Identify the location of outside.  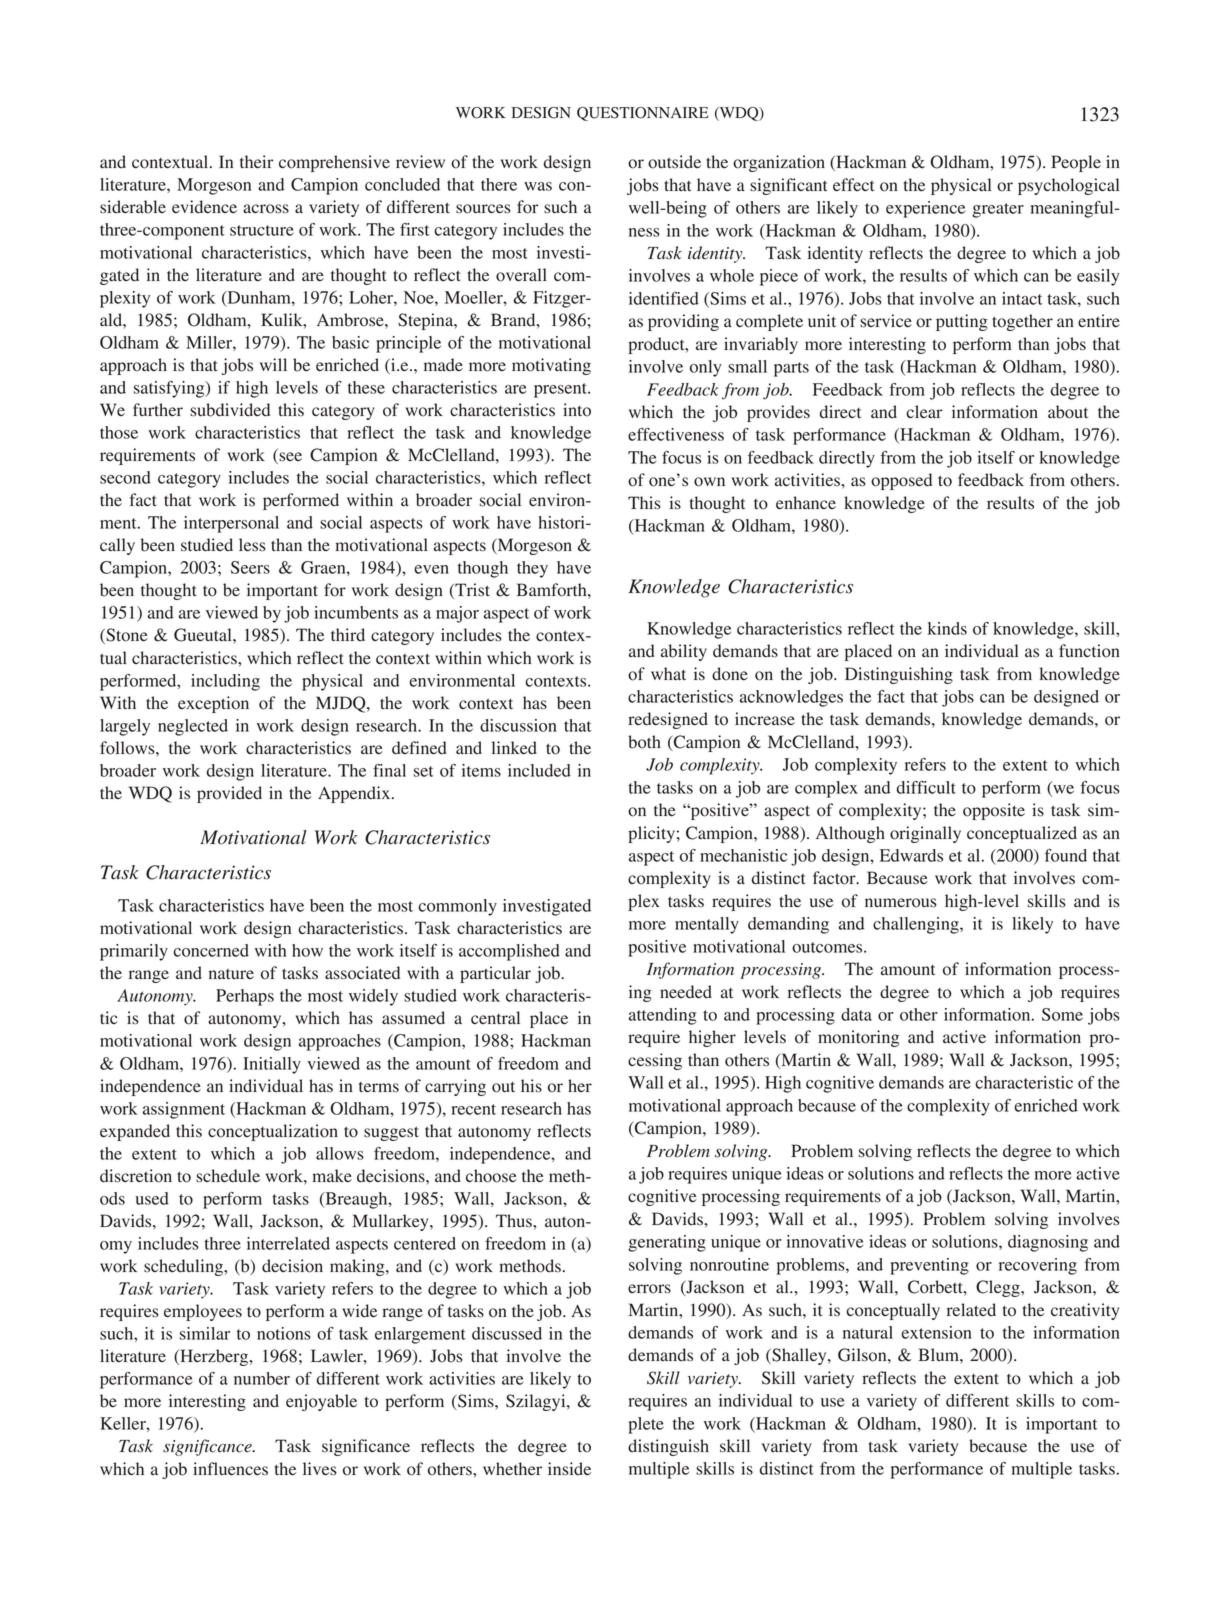
(674, 162).
